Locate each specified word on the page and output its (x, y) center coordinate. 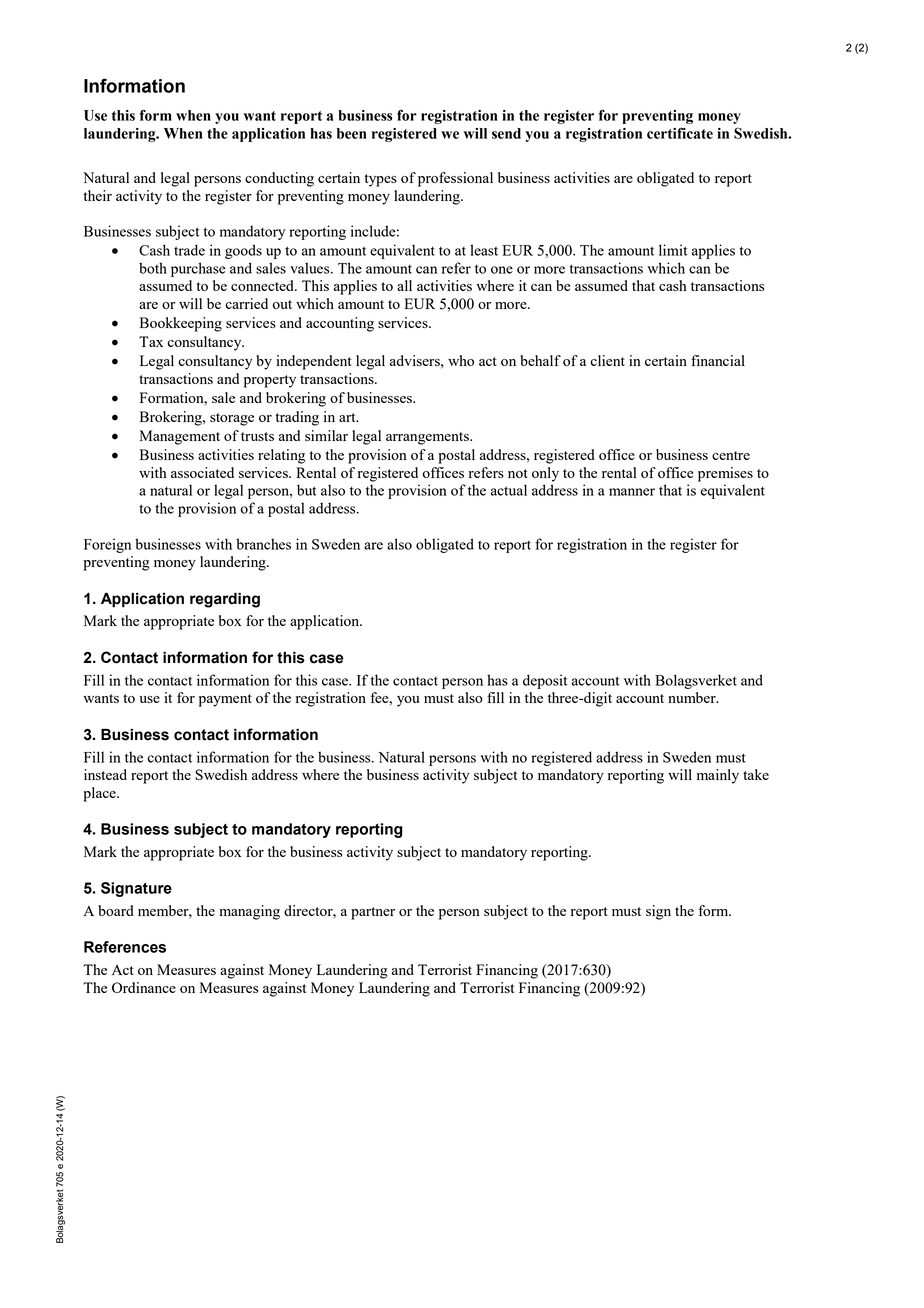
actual (509, 490)
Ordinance (144, 987)
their (98, 195)
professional (455, 179)
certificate (680, 133)
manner (632, 492)
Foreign (107, 545)
